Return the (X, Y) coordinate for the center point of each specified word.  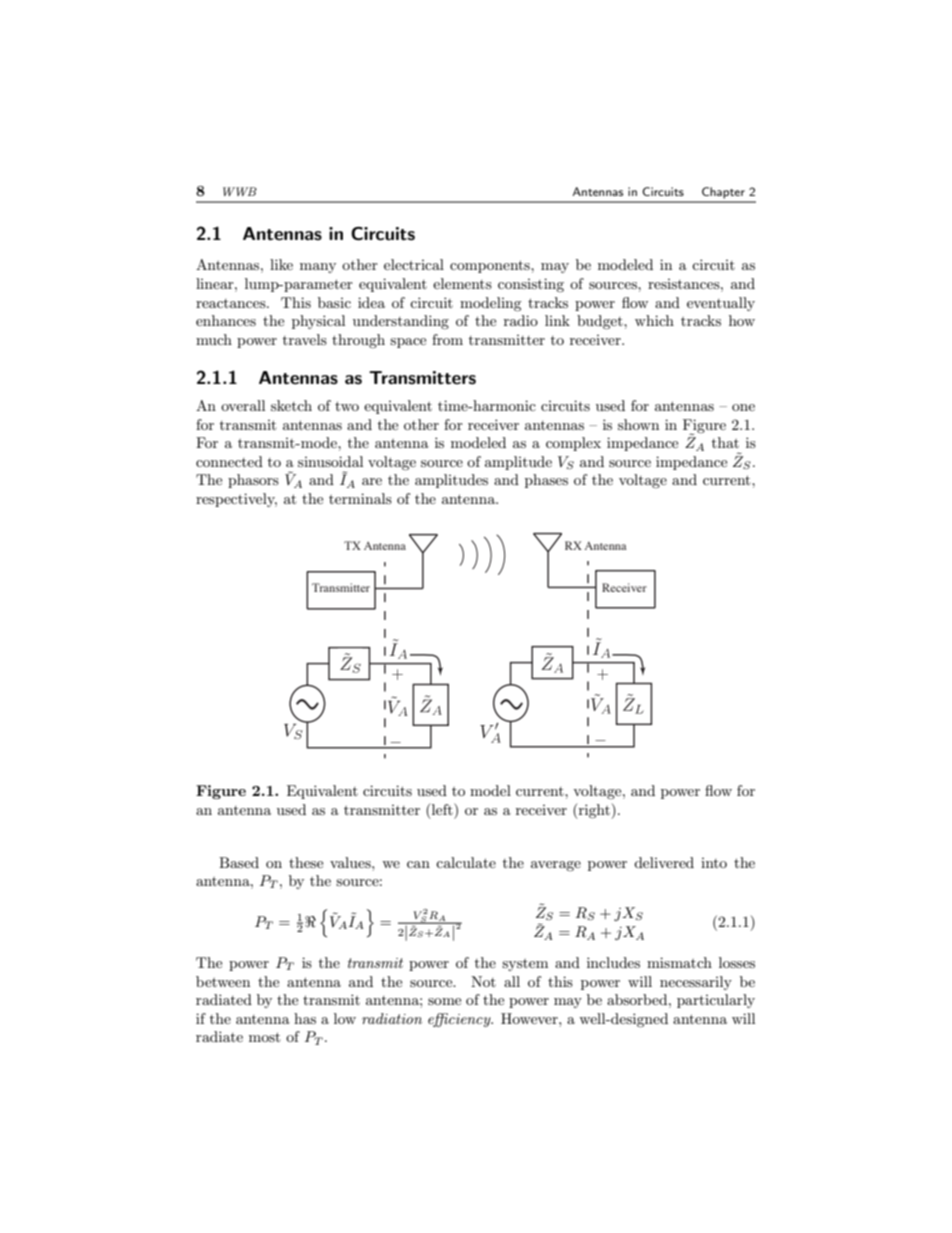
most (264, 1037)
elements (462, 283)
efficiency (460, 1020)
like (281, 264)
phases (546, 481)
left (443, 809)
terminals (360, 498)
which (654, 320)
